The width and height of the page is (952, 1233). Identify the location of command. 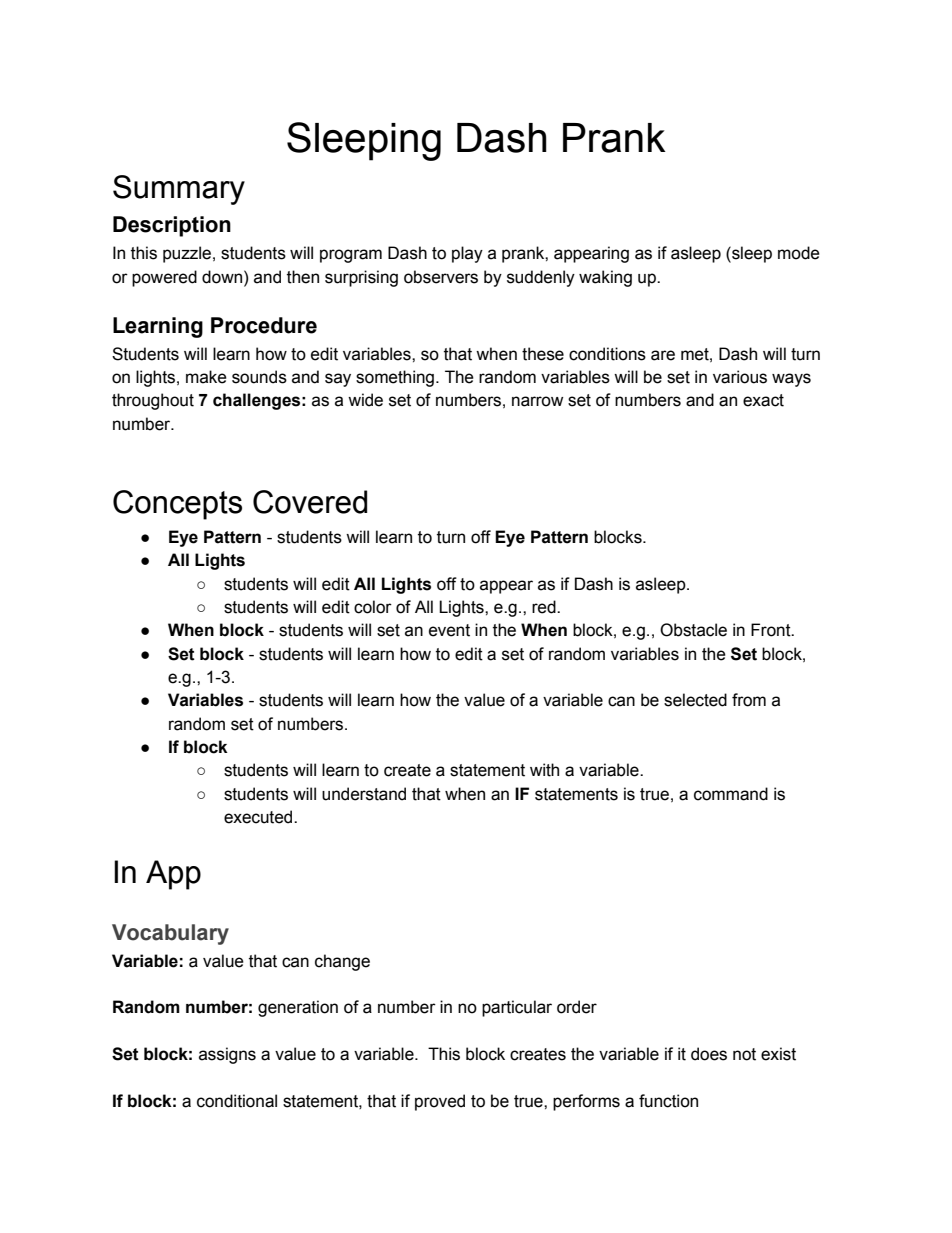
(731, 794).
